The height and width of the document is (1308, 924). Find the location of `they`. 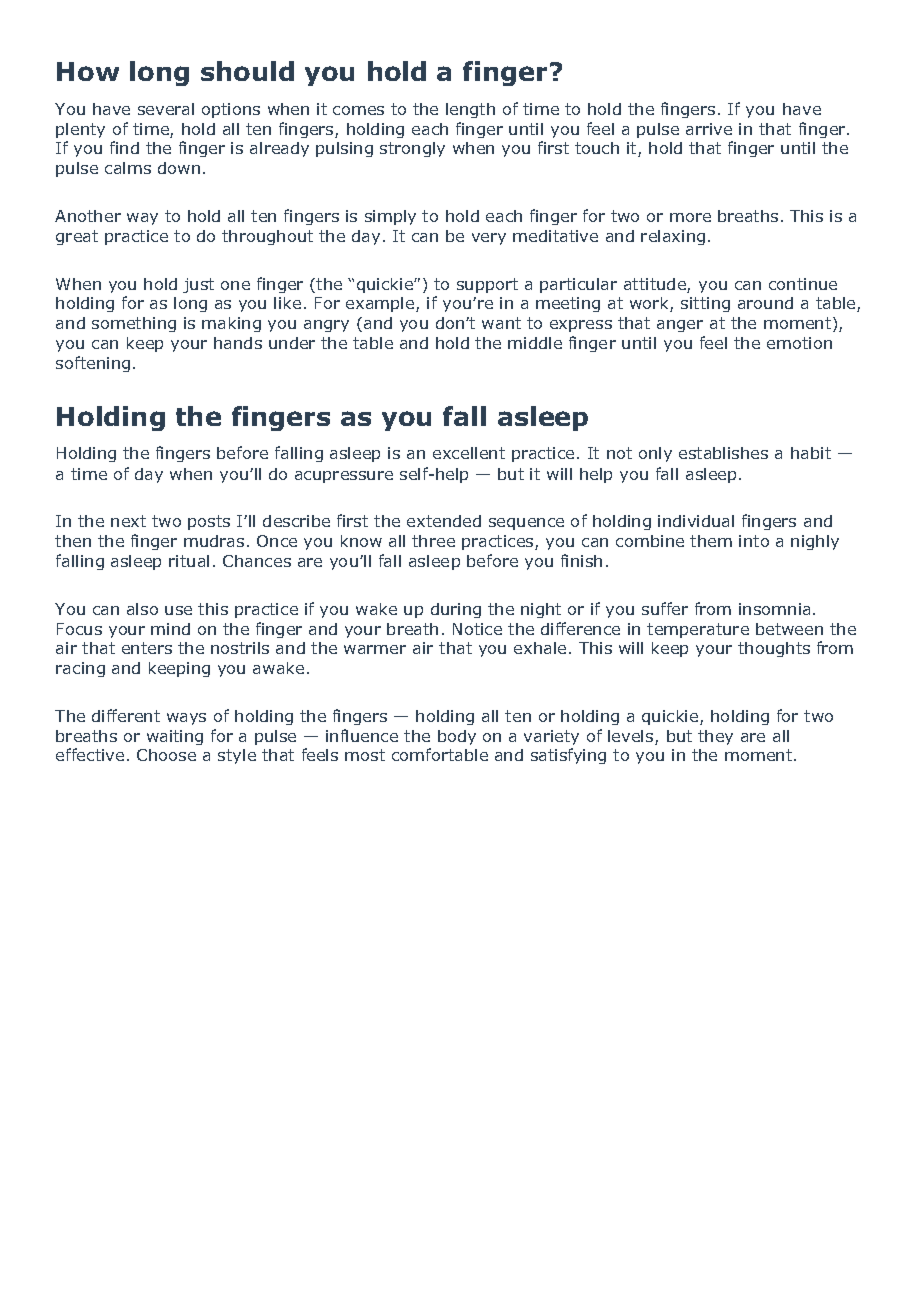

they is located at coordinates (715, 737).
